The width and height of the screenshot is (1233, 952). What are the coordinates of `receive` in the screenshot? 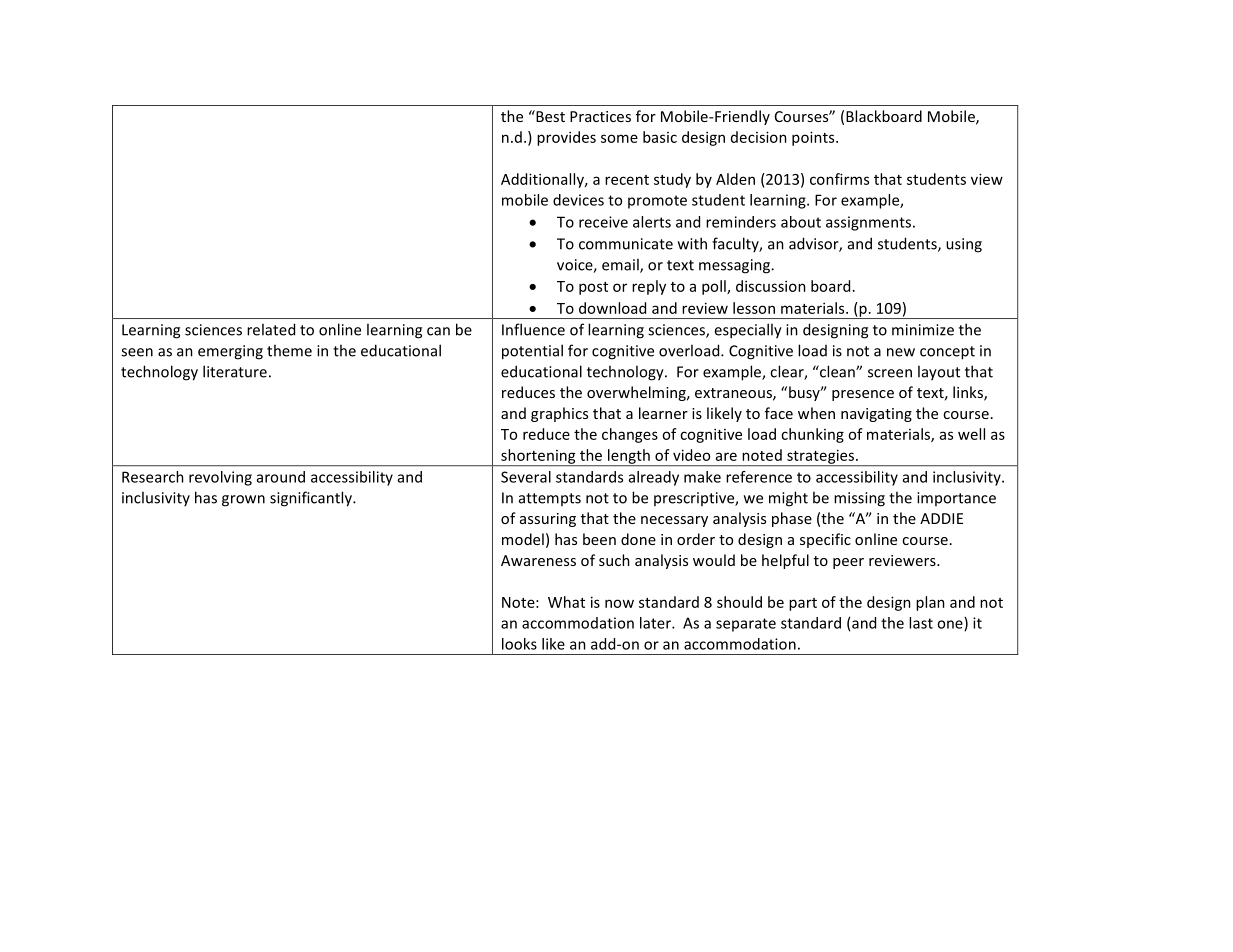 It's located at (603, 222).
